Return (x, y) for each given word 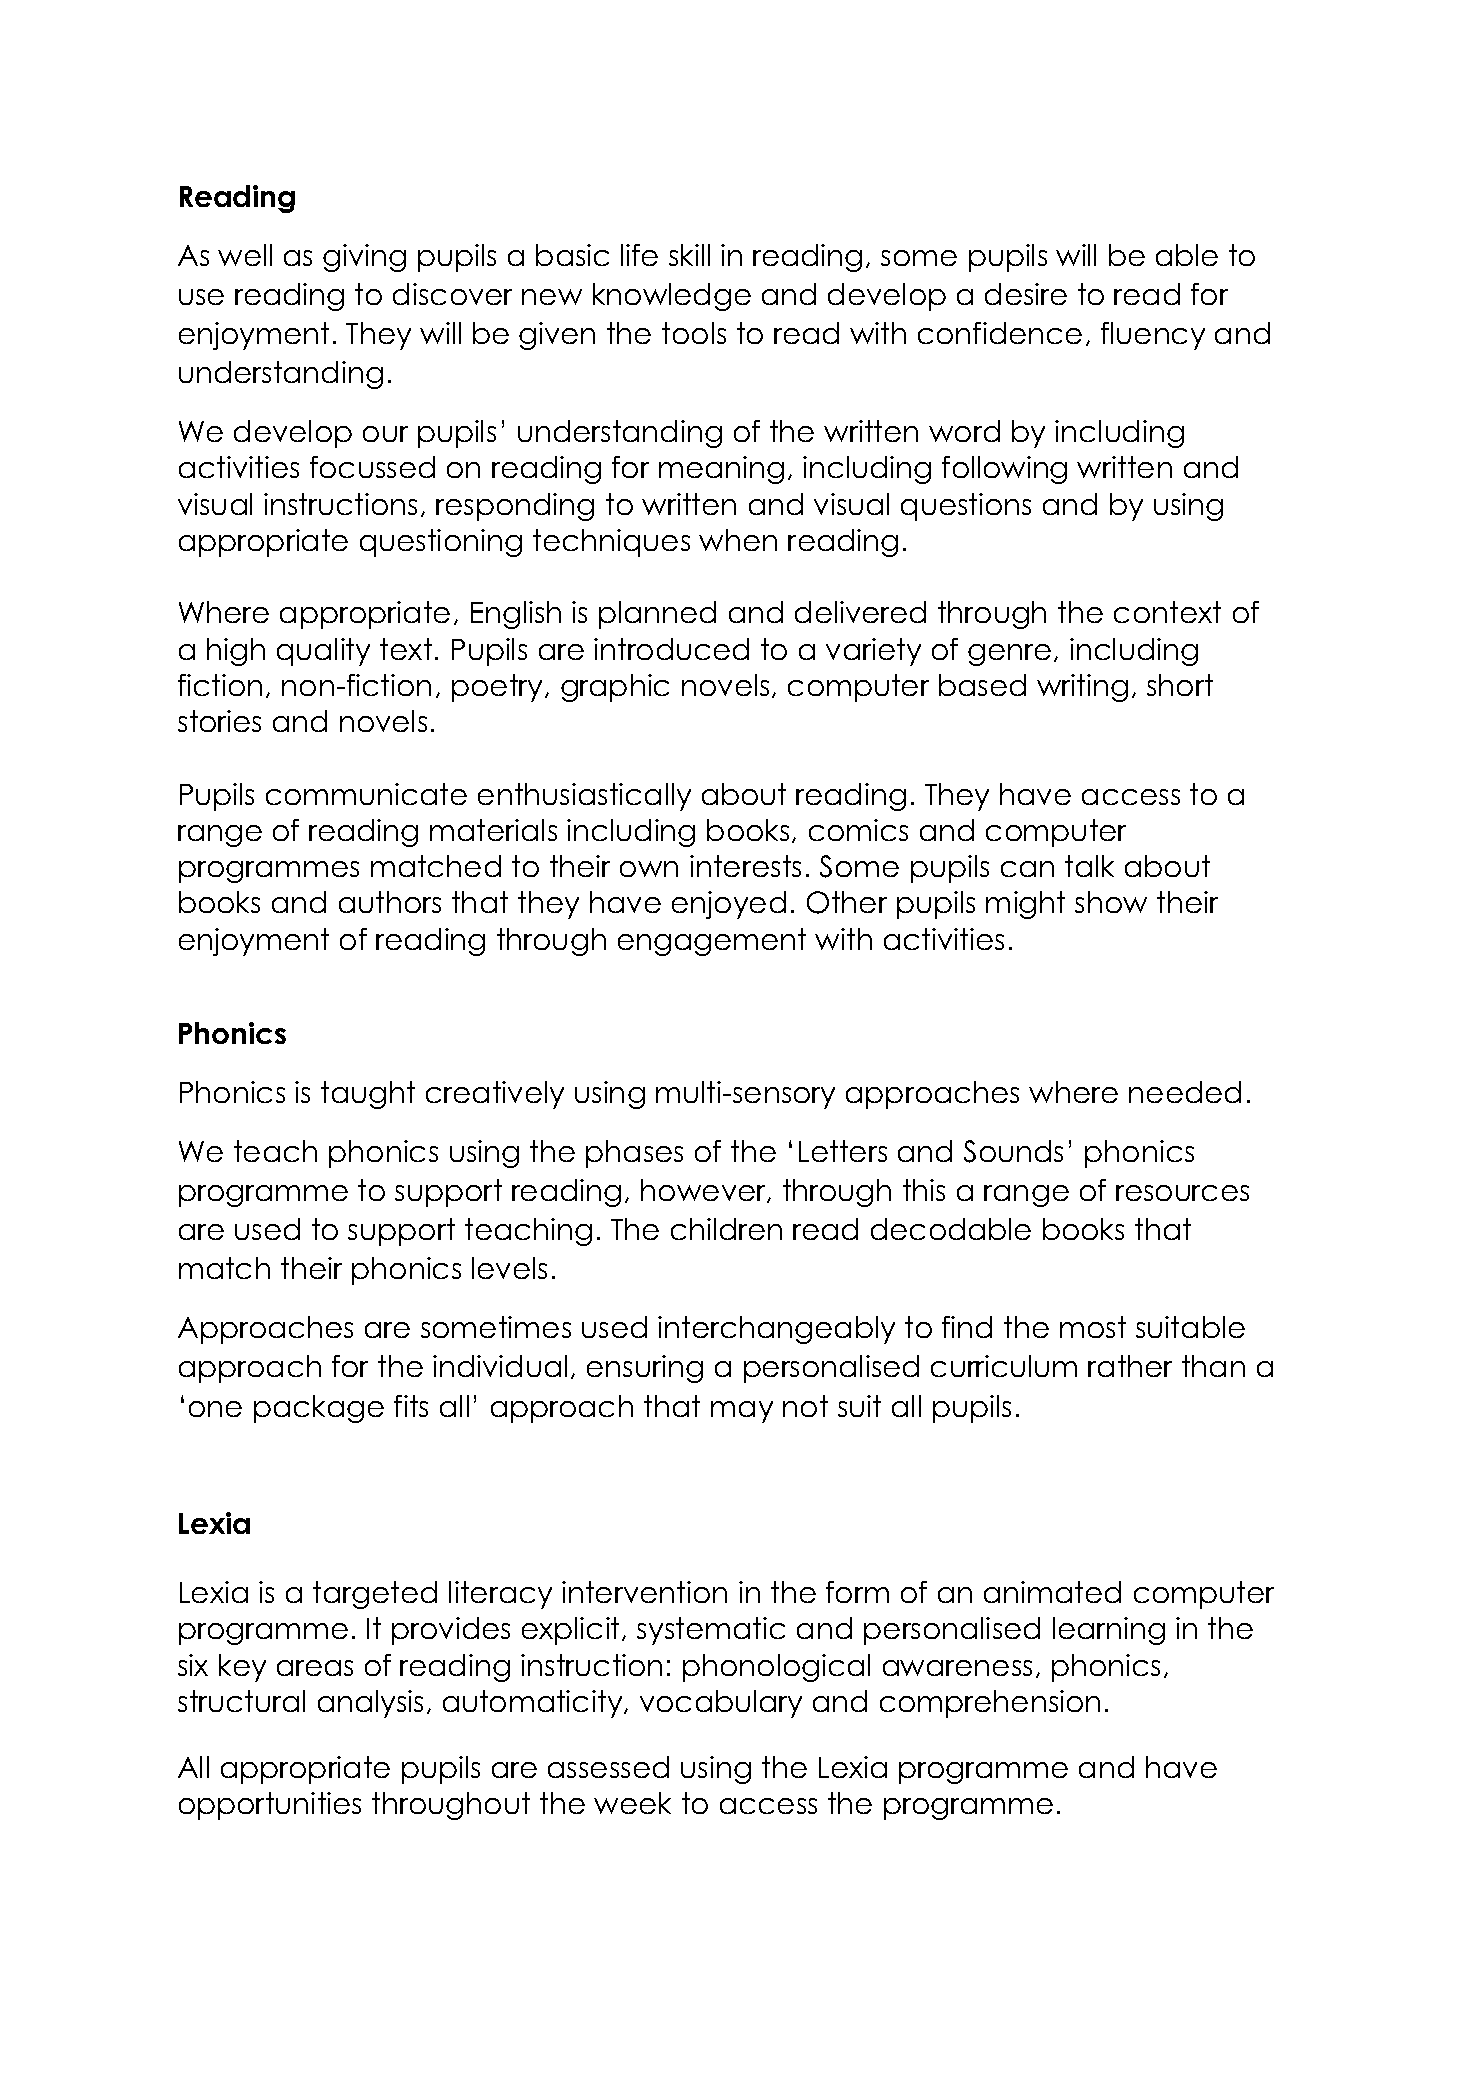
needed (1185, 1092)
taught (368, 1095)
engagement (712, 942)
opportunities (270, 1806)
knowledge (672, 297)
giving (364, 258)
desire (1026, 294)
